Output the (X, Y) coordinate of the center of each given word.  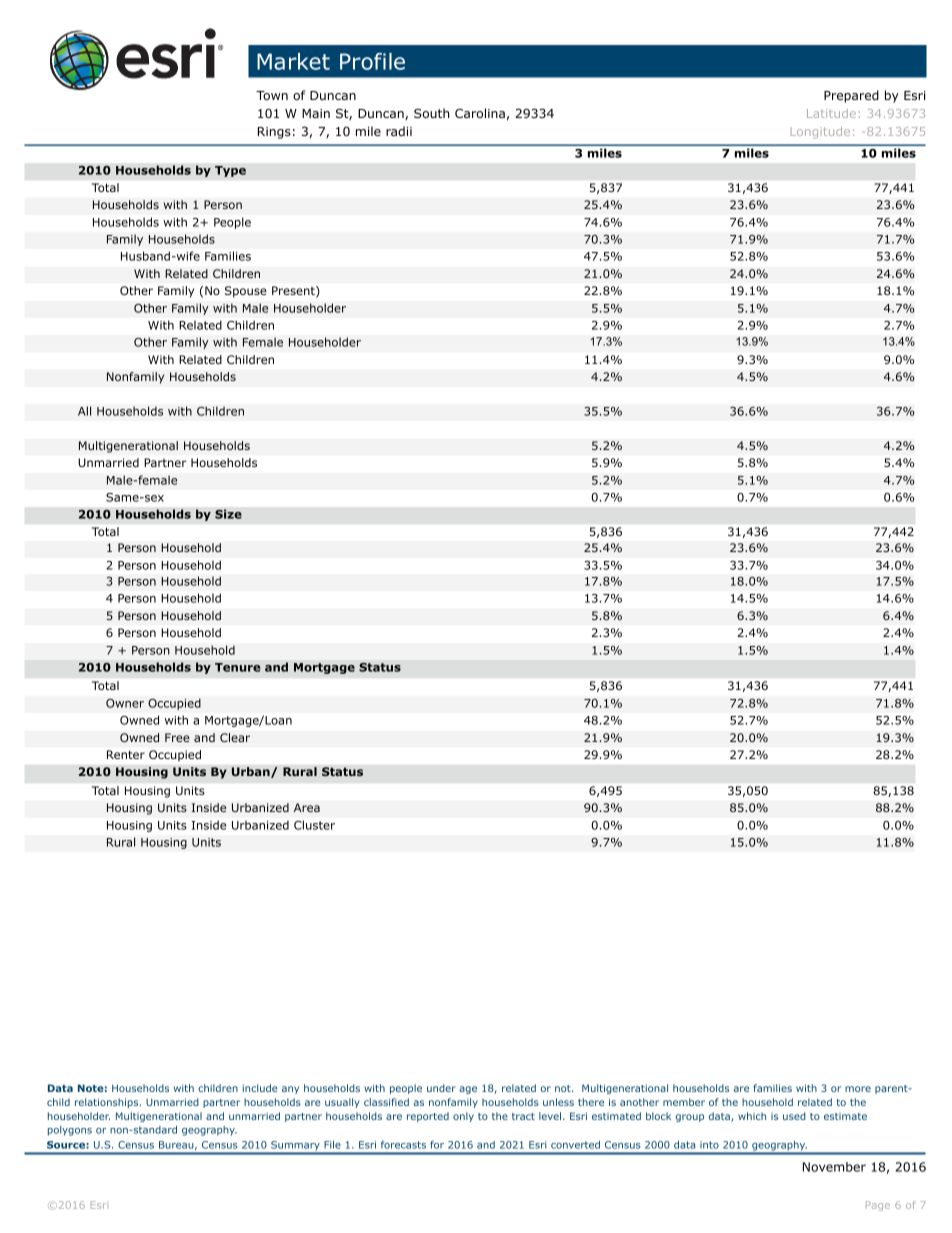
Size (228, 514)
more (858, 1089)
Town (272, 95)
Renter (126, 754)
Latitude (831, 113)
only (463, 1117)
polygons (70, 1131)
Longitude (820, 132)
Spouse (246, 292)
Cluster (314, 825)
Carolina (480, 113)
